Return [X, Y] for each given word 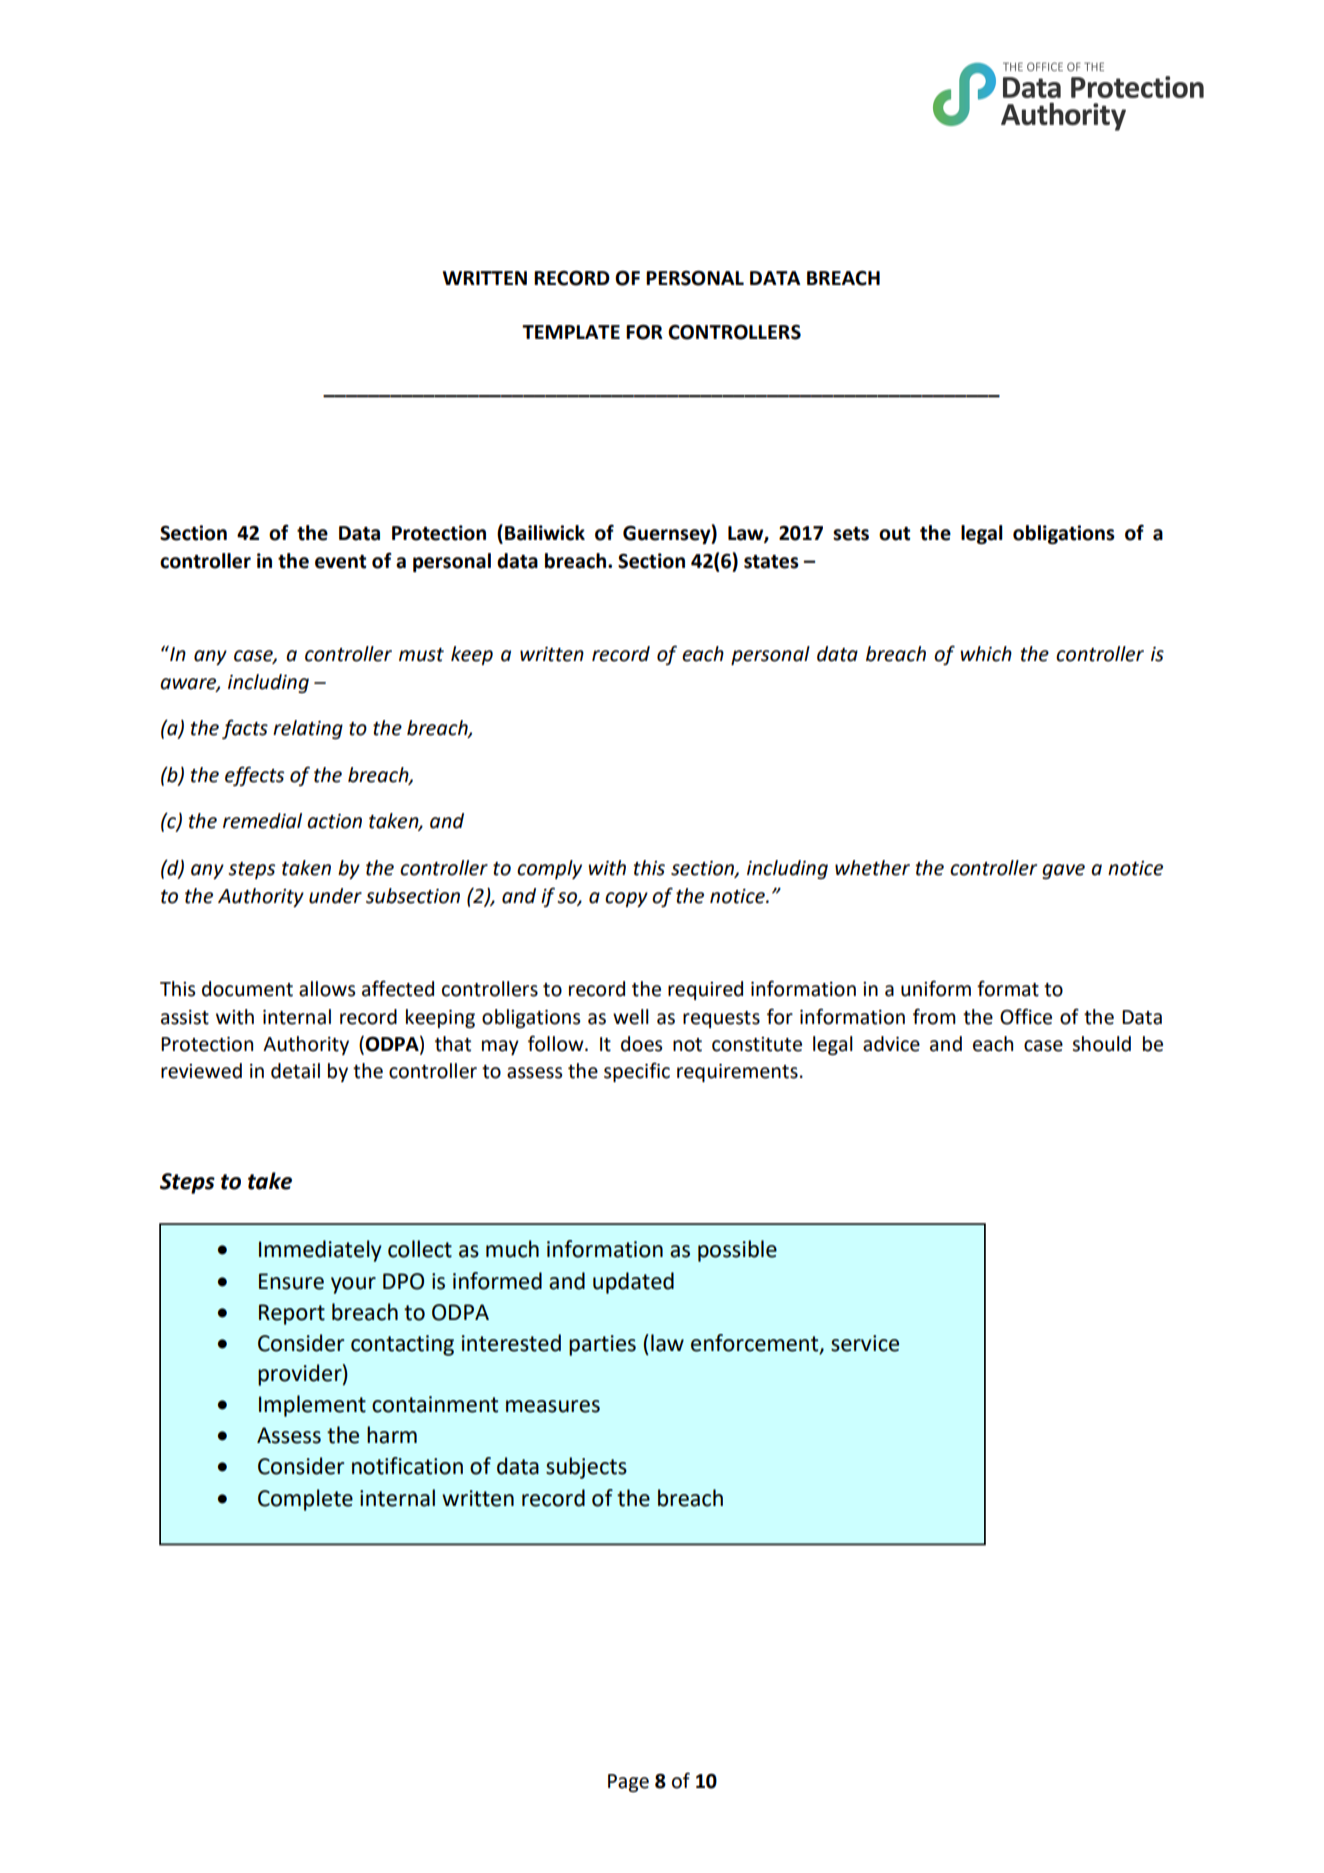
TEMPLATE [571, 332]
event [340, 562]
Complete [305, 1500]
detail [295, 1071]
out [894, 534]
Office [1026, 1016]
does [641, 1044]
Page [628, 1783]
